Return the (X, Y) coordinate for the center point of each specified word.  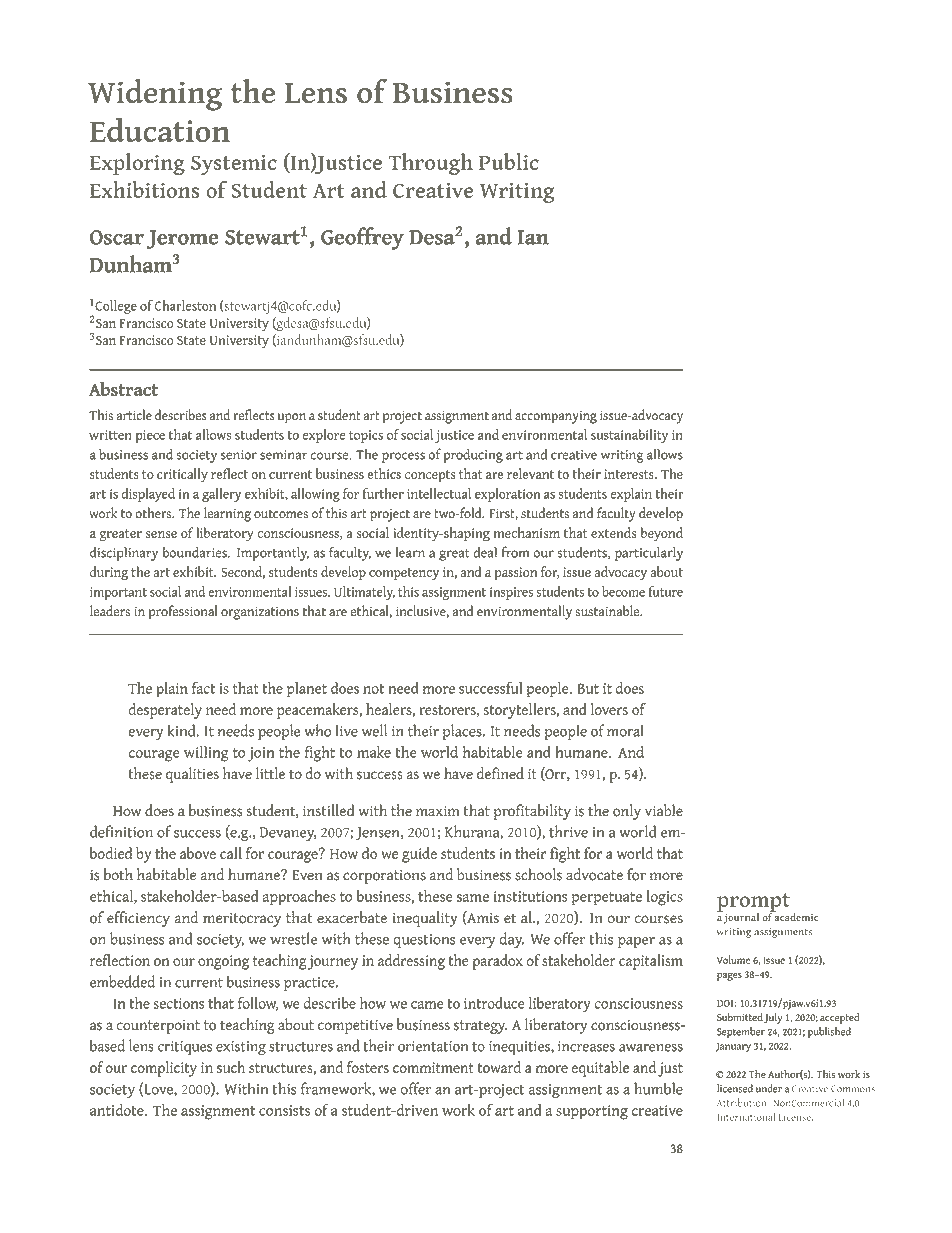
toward (499, 1067)
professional (183, 612)
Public (509, 161)
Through (430, 164)
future (666, 591)
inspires (511, 593)
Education (160, 129)
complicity (164, 1069)
